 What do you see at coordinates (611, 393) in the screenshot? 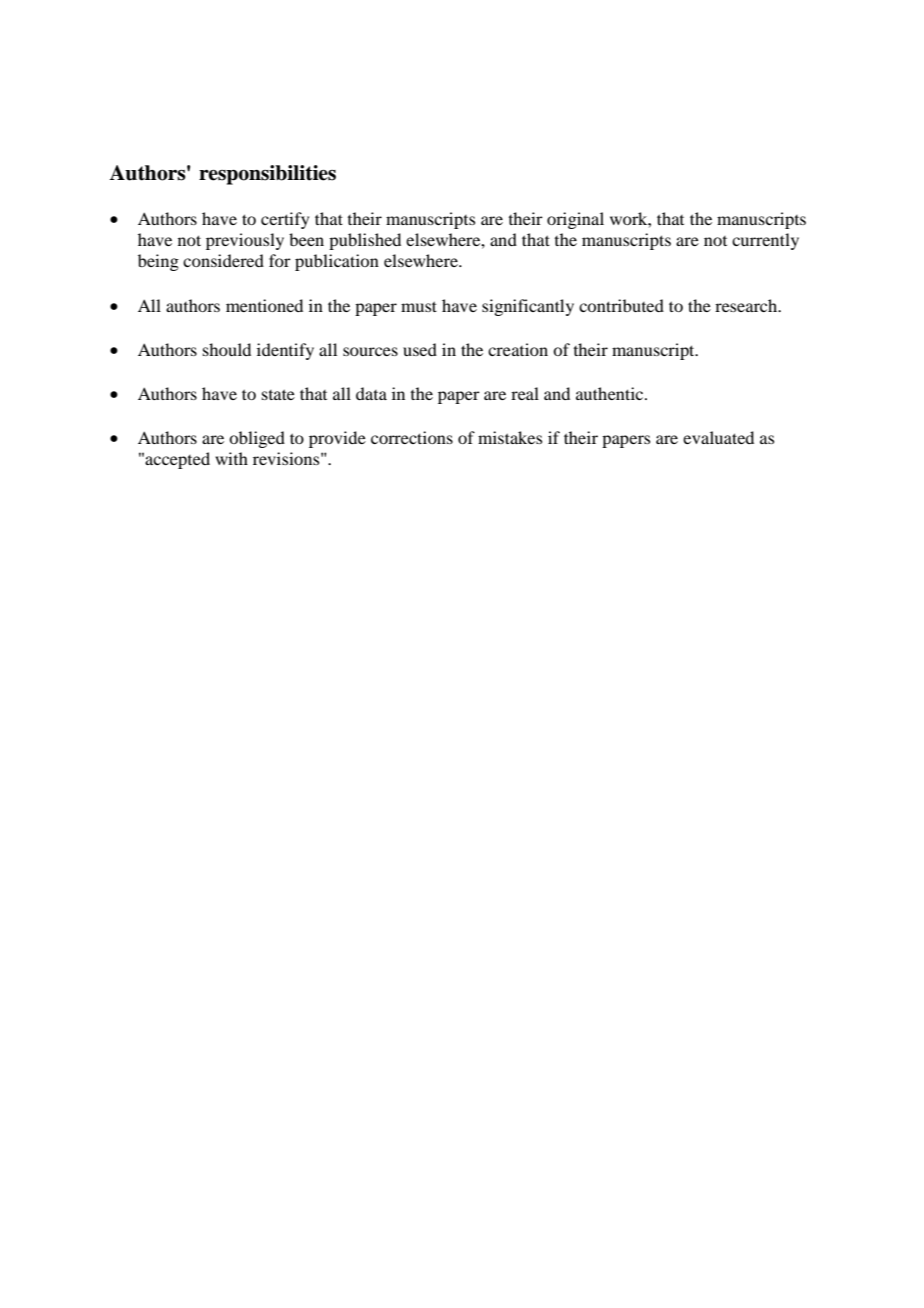
I see `authentic` at bounding box center [611, 393].
